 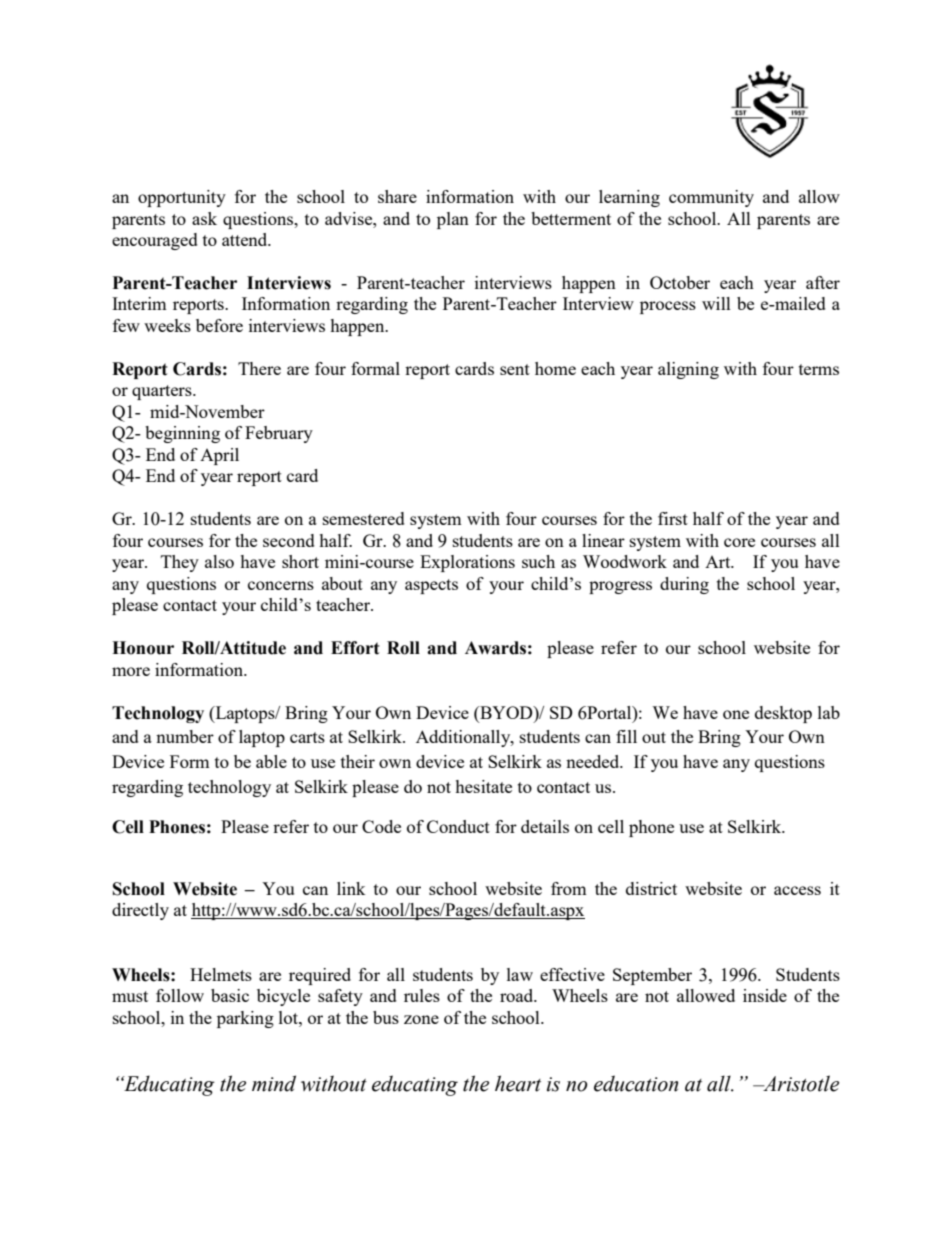 What do you see at coordinates (219, 456) in the screenshot?
I see `April` at bounding box center [219, 456].
